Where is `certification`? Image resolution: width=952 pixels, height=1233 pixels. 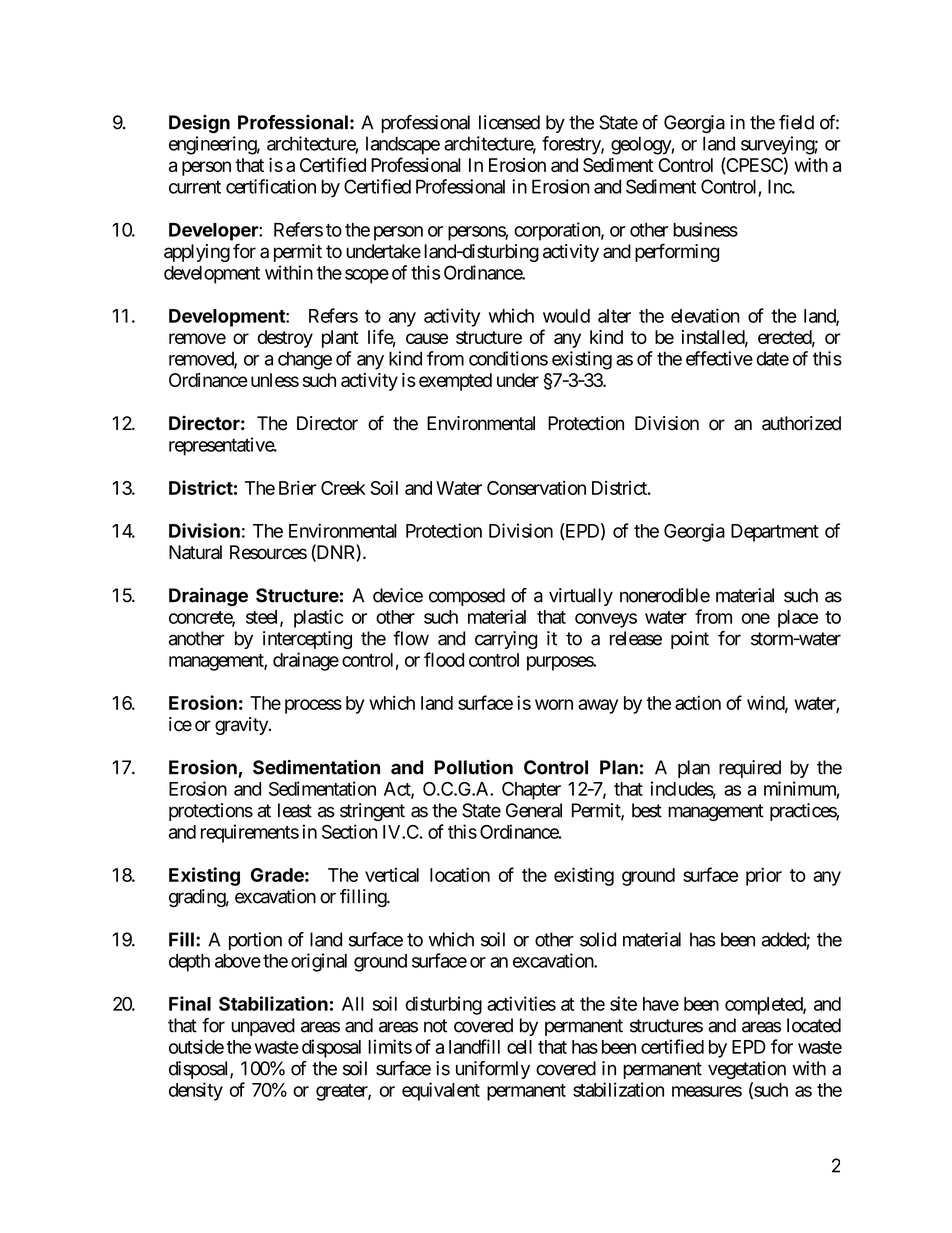 certification is located at coordinates (271, 186).
